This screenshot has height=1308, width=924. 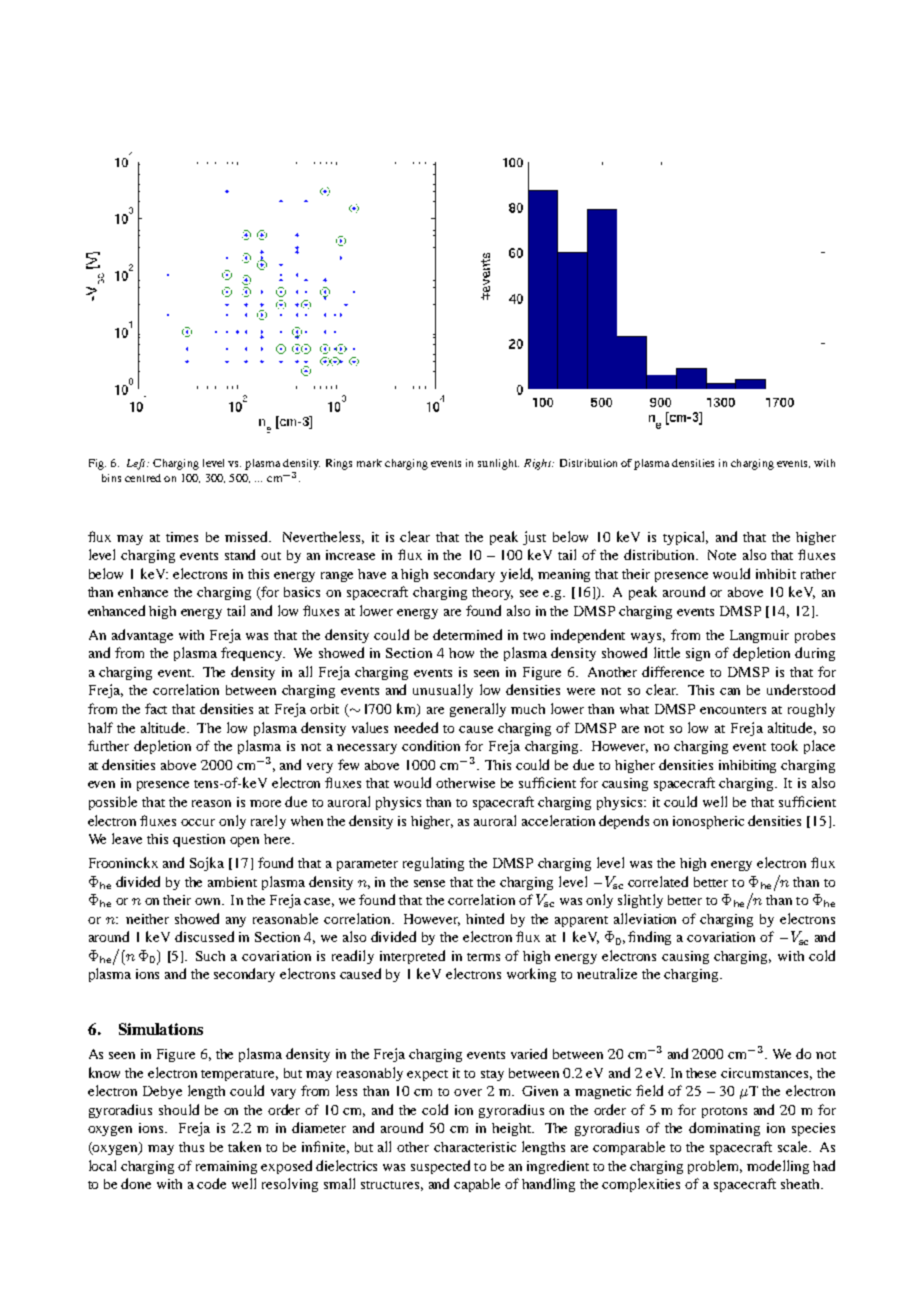 I want to click on discussed, so click(x=204, y=936).
